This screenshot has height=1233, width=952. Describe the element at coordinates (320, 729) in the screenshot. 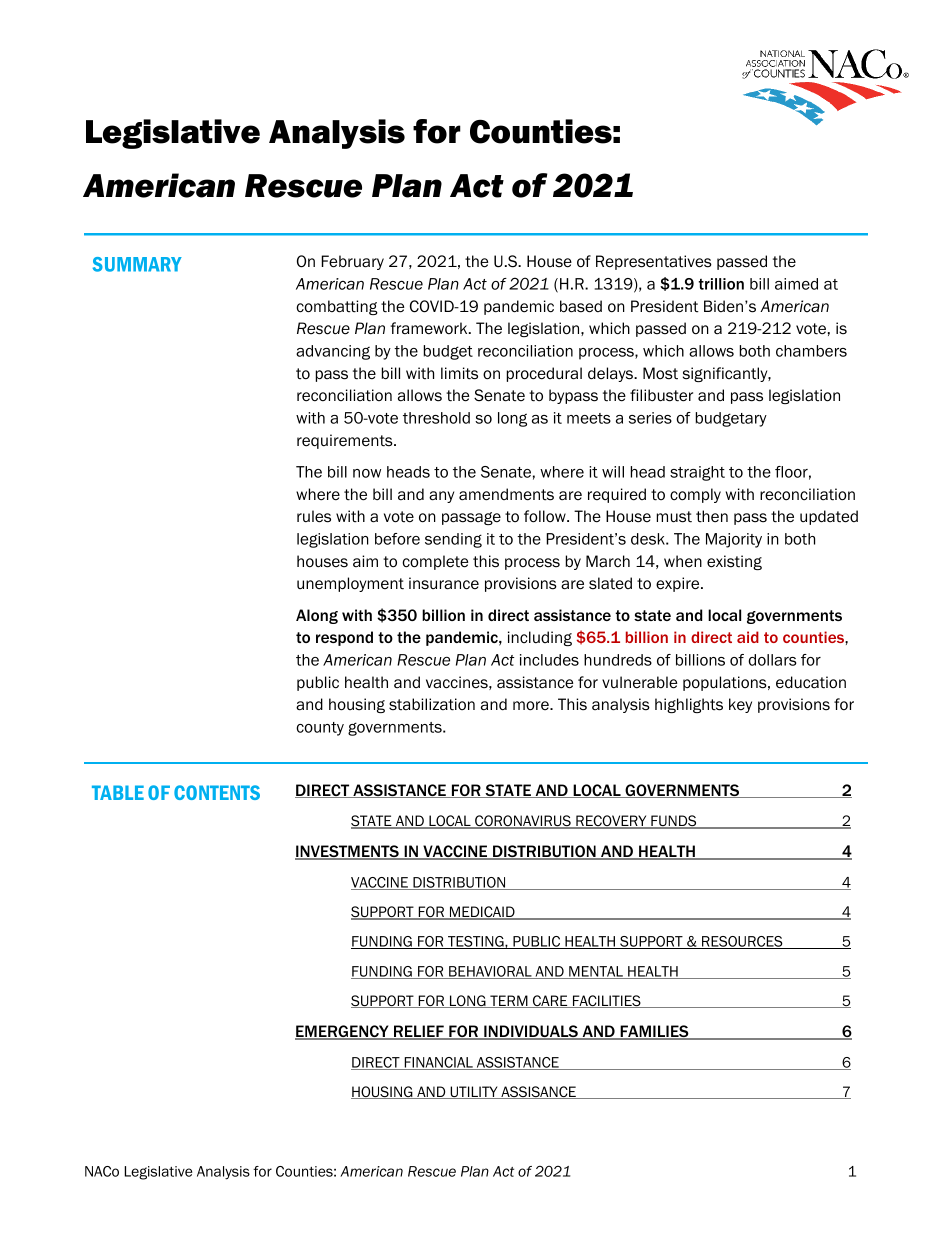

I see `county` at that location.
